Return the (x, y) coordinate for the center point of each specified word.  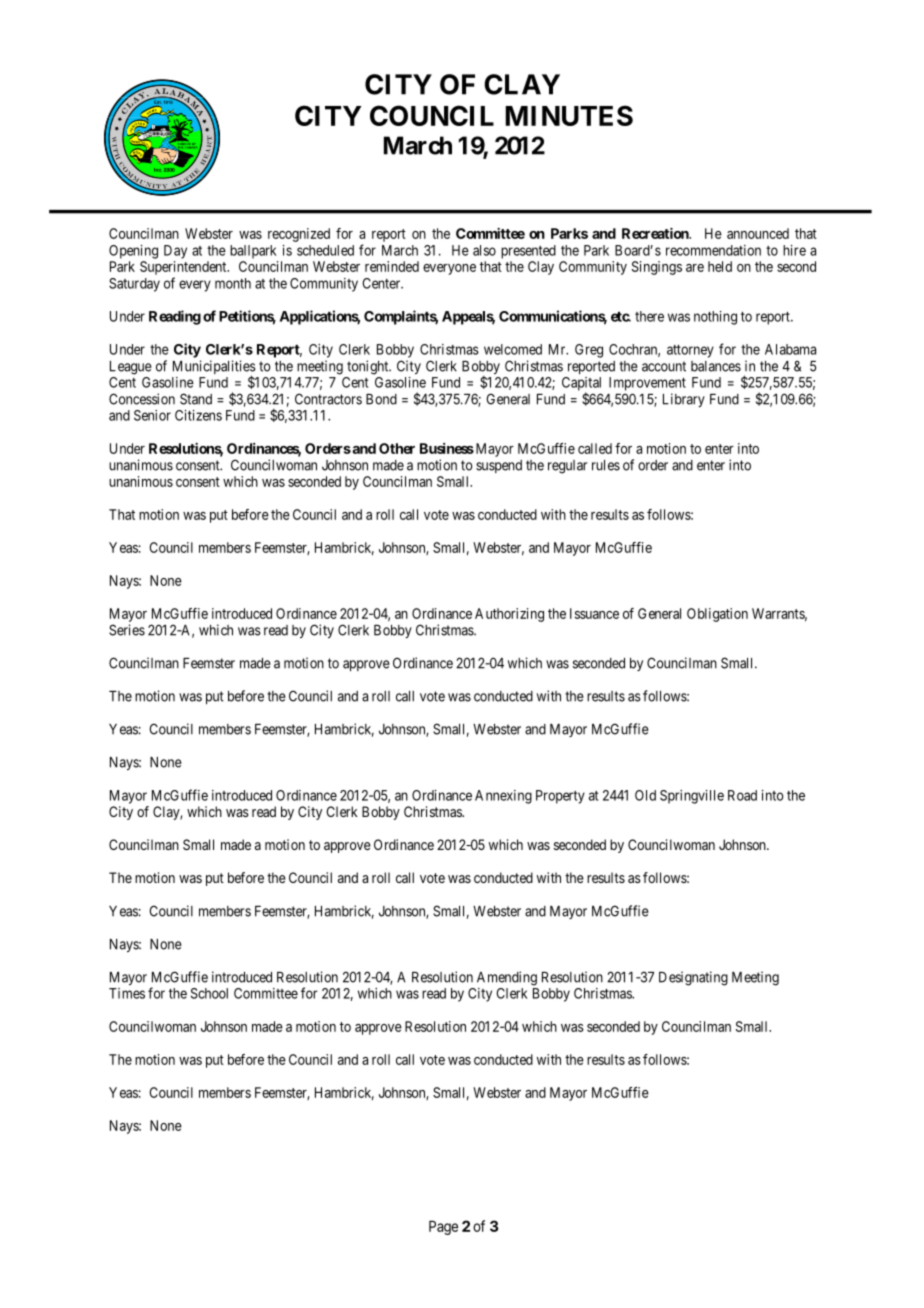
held (720, 266)
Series (127, 630)
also (484, 250)
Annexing (503, 797)
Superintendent (184, 268)
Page (443, 1227)
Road (742, 795)
